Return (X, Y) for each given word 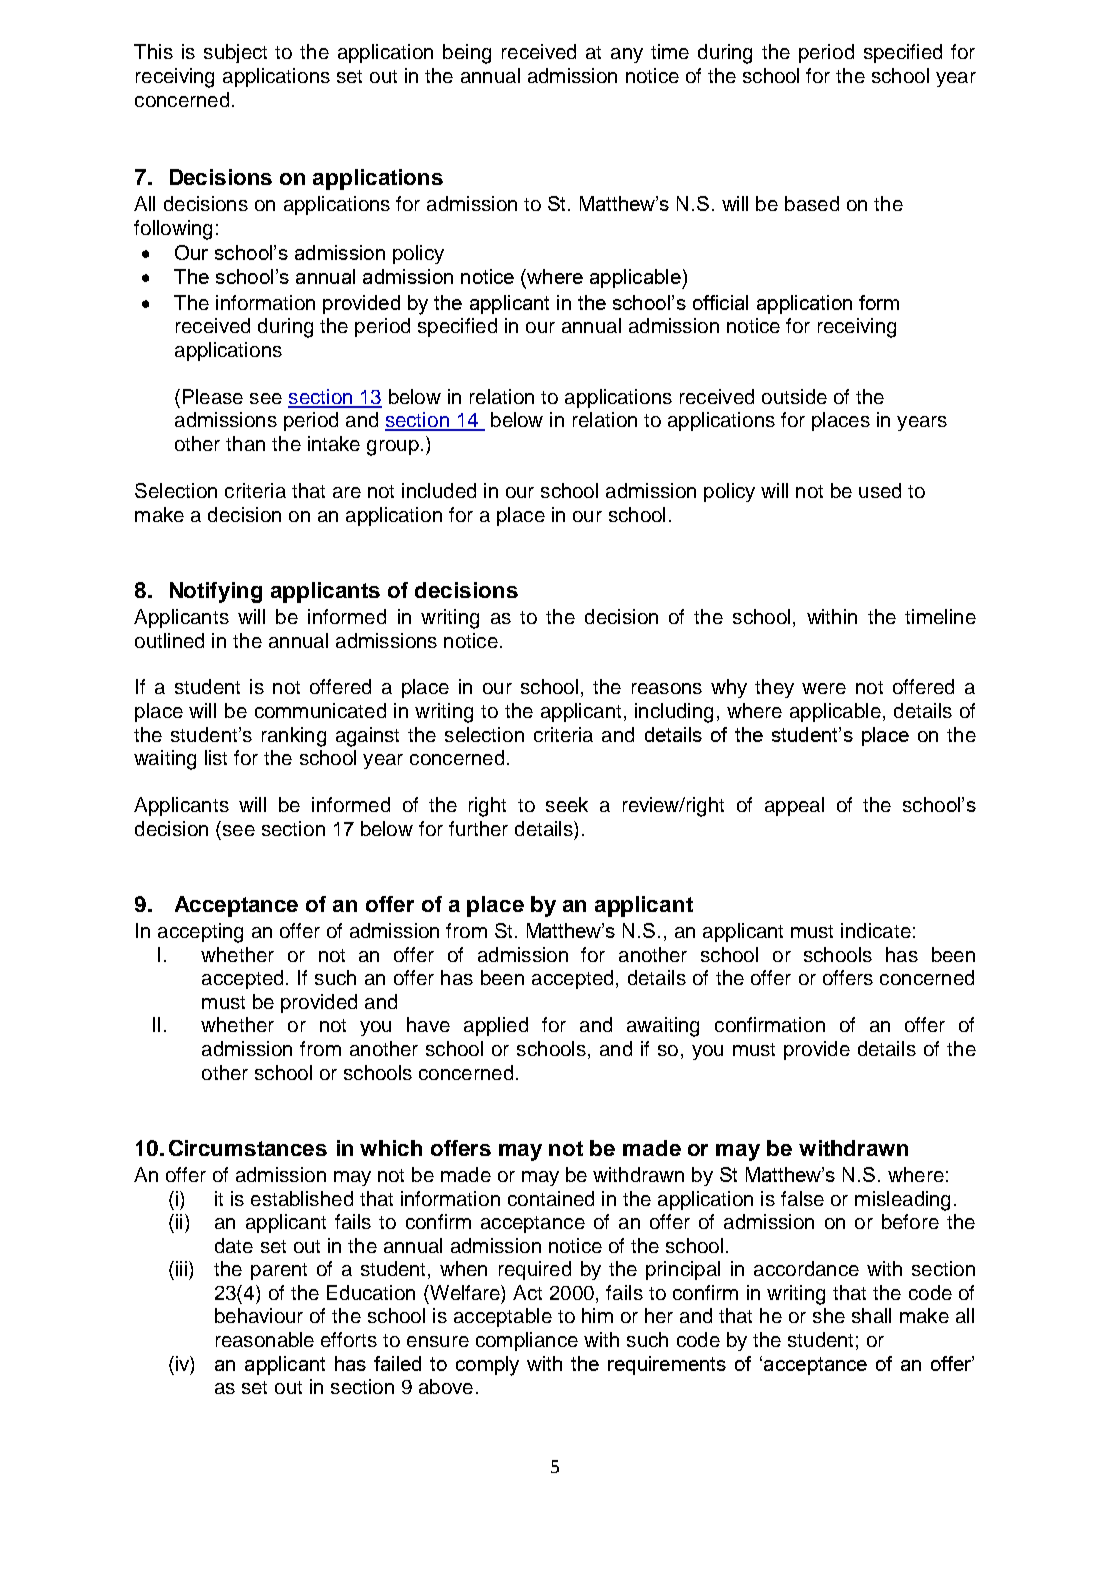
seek (567, 804)
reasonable (265, 1339)
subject (235, 53)
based (812, 203)
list (216, 757)
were (824, 688)
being (467, 54)
